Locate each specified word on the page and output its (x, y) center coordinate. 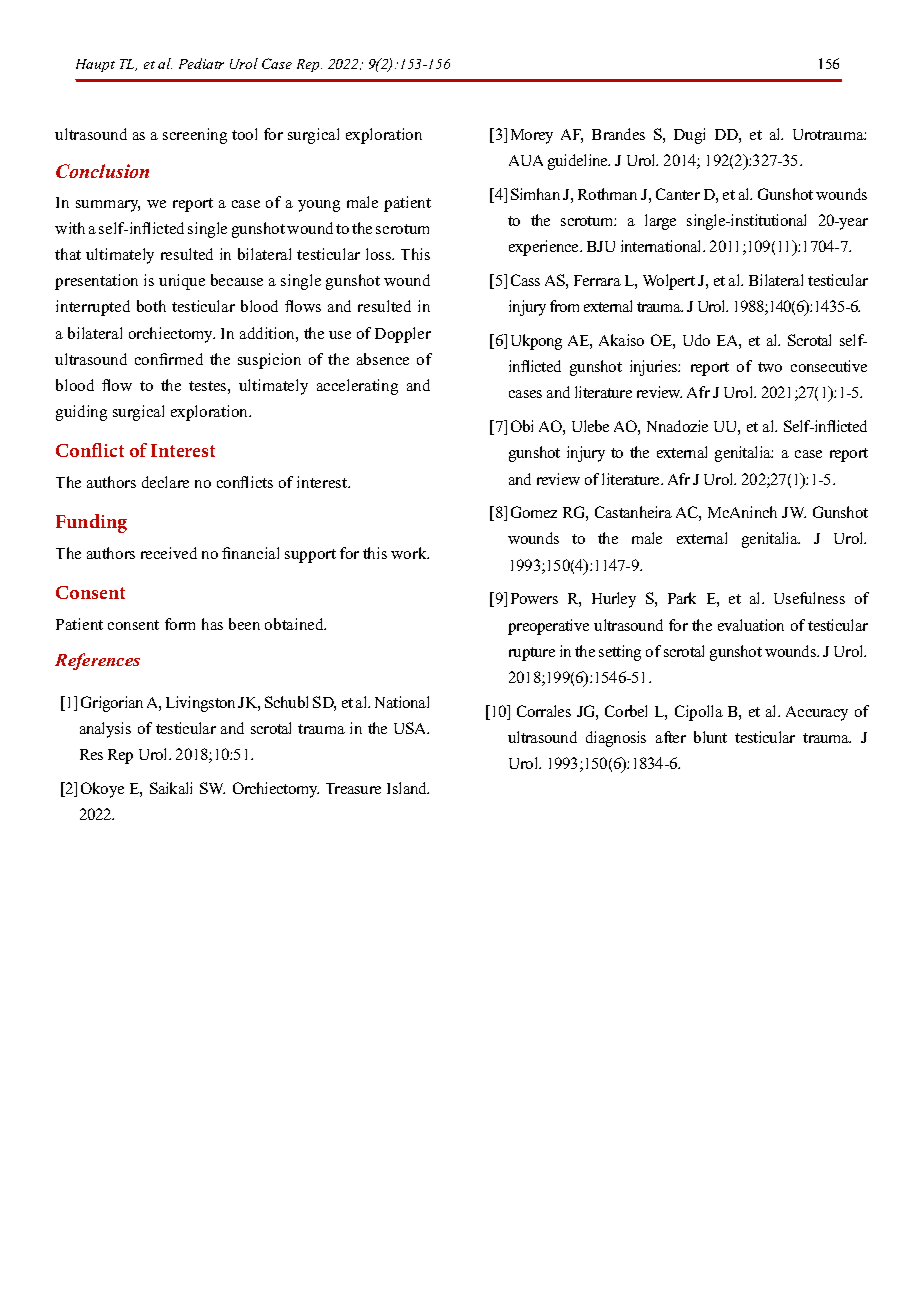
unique (182, 282)
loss (380, 254)
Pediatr (201, 63)
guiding (81, 413)
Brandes (618, 134)
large (660, 222)
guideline (579, 162)
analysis (105, 730)
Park (682, 598)
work (410, 553)
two (770, 367)
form (180, 624)
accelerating (357, 387)
